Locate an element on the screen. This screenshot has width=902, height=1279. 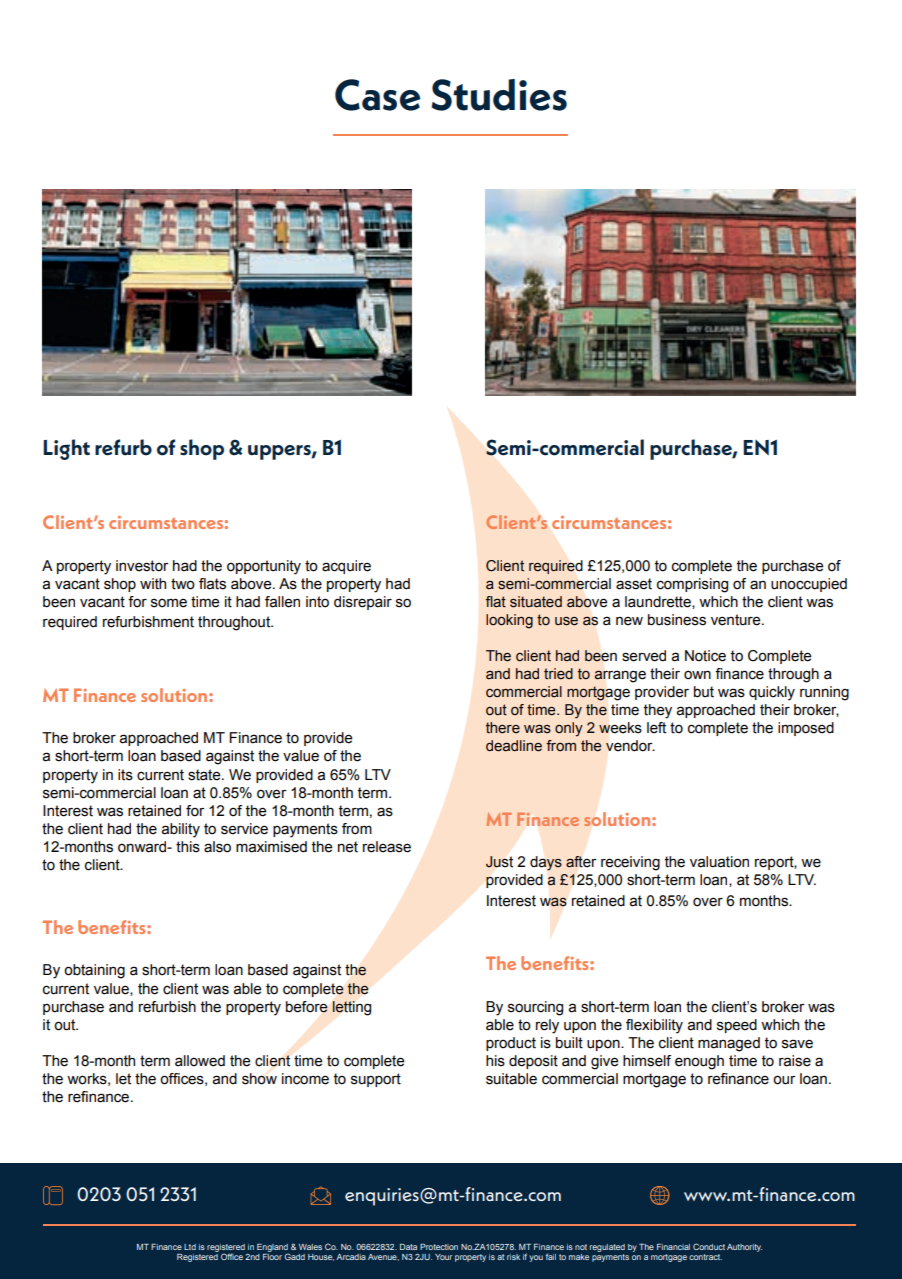
vendor is located at coordinates (630, 746).
